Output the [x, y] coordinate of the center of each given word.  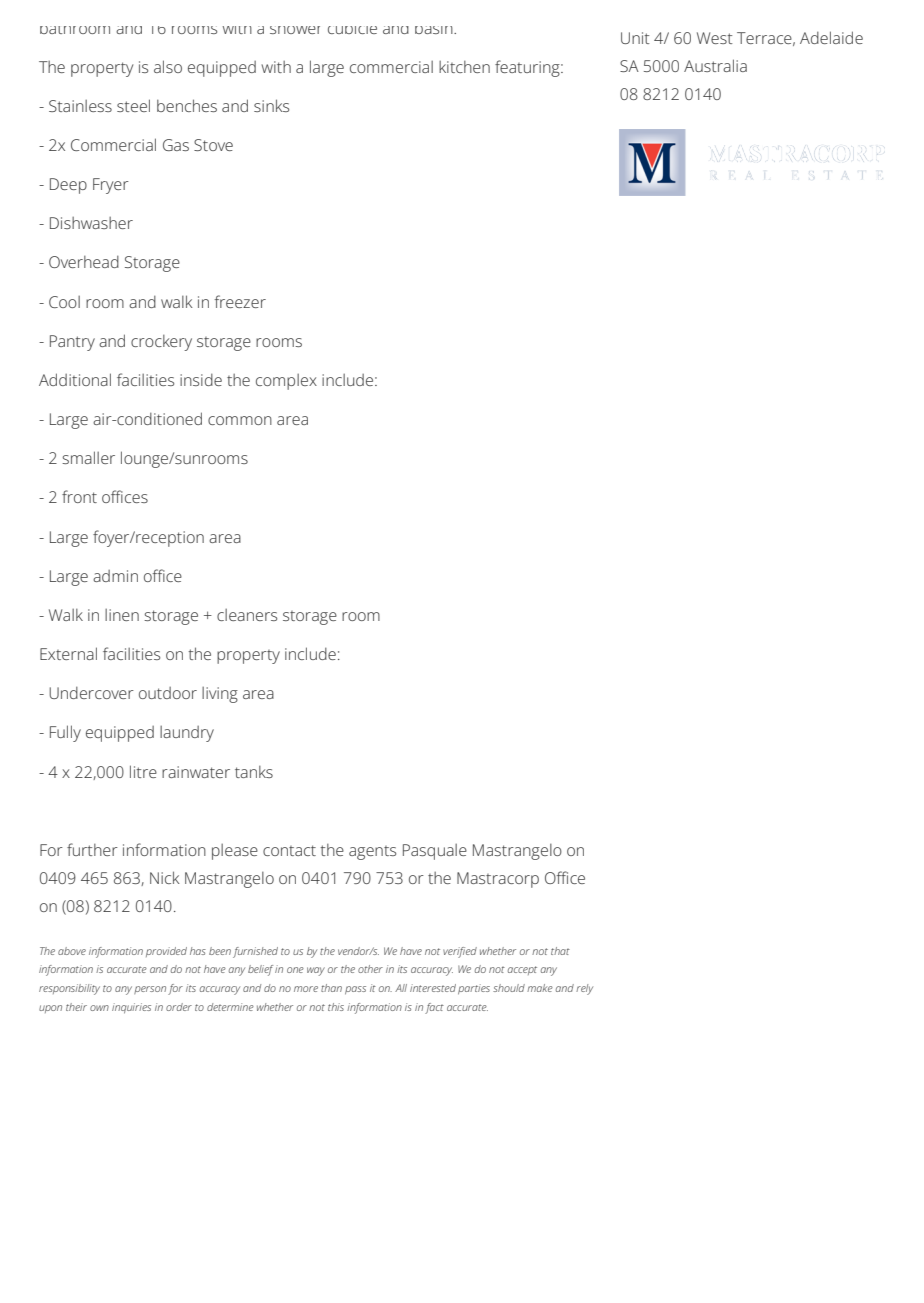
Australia [715, 65]
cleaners [247, 615]
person [150, 990]
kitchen [464, 67]
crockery [161, 343]
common [240, 420]
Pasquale [435, 852]
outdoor [168, 693]
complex [286, 382]
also [168, 66]
